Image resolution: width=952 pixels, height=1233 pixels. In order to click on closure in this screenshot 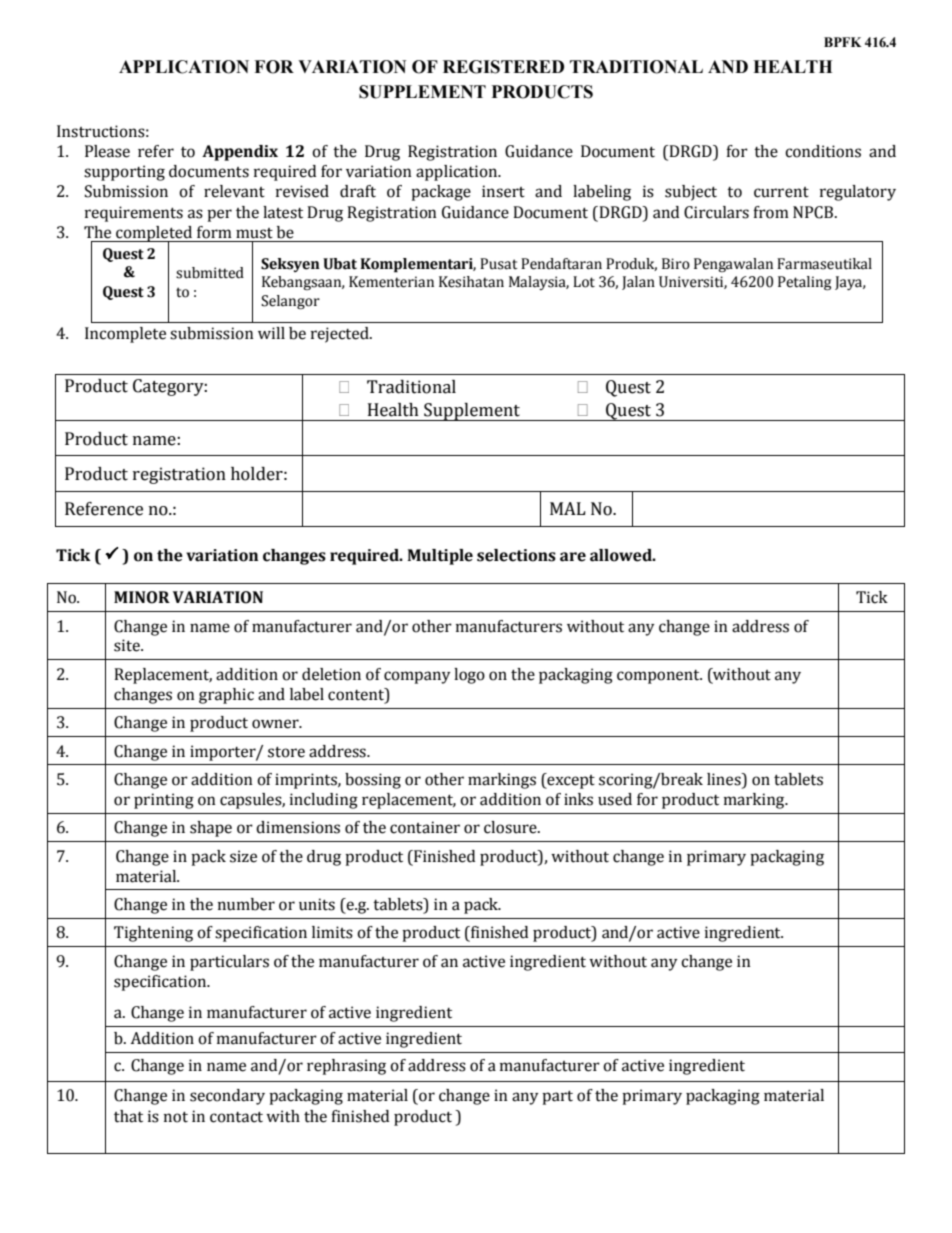, I will do `click(511, 827)`.
